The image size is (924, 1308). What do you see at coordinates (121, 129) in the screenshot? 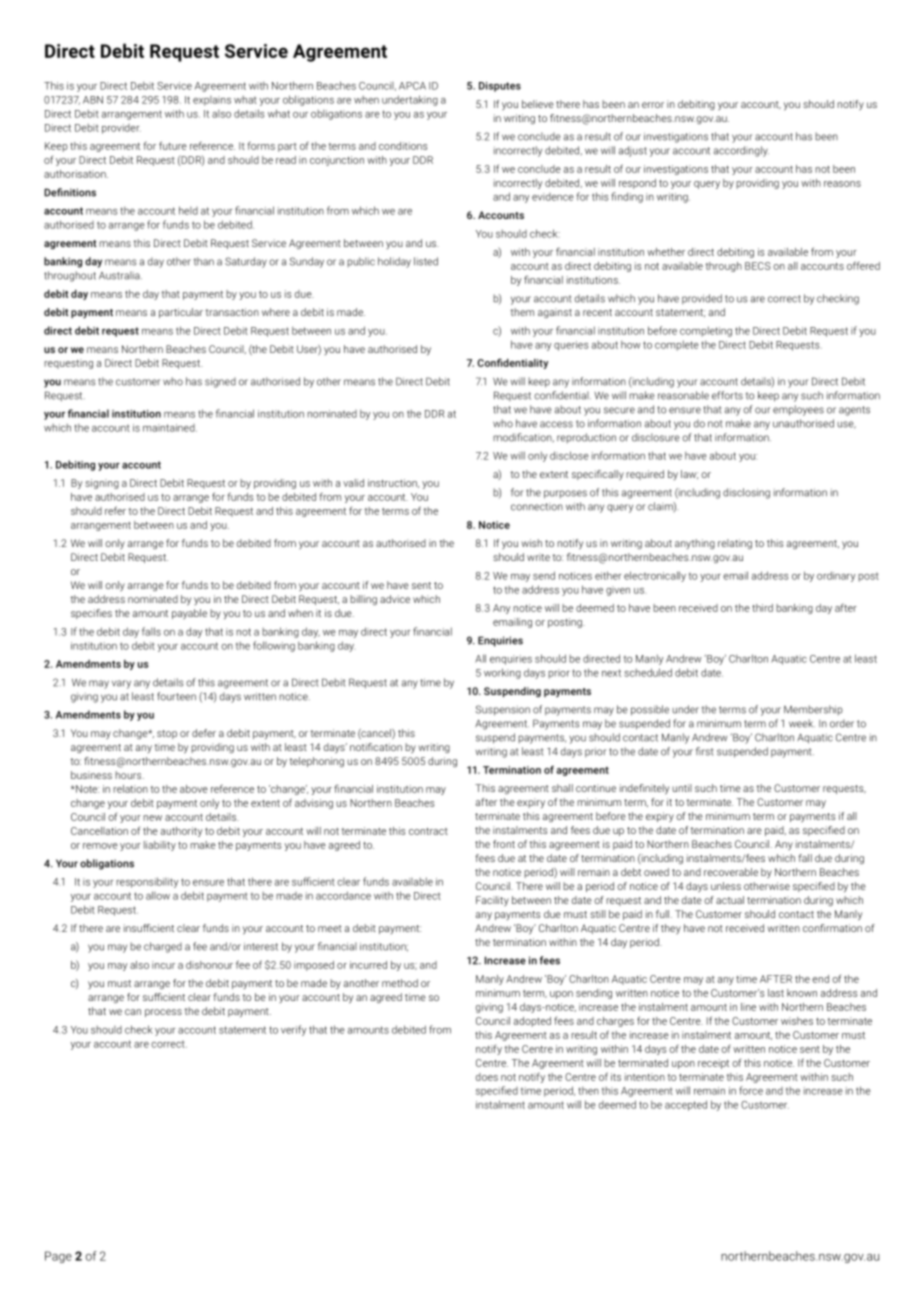
I see `provider` at bounding box center [121, 129].
